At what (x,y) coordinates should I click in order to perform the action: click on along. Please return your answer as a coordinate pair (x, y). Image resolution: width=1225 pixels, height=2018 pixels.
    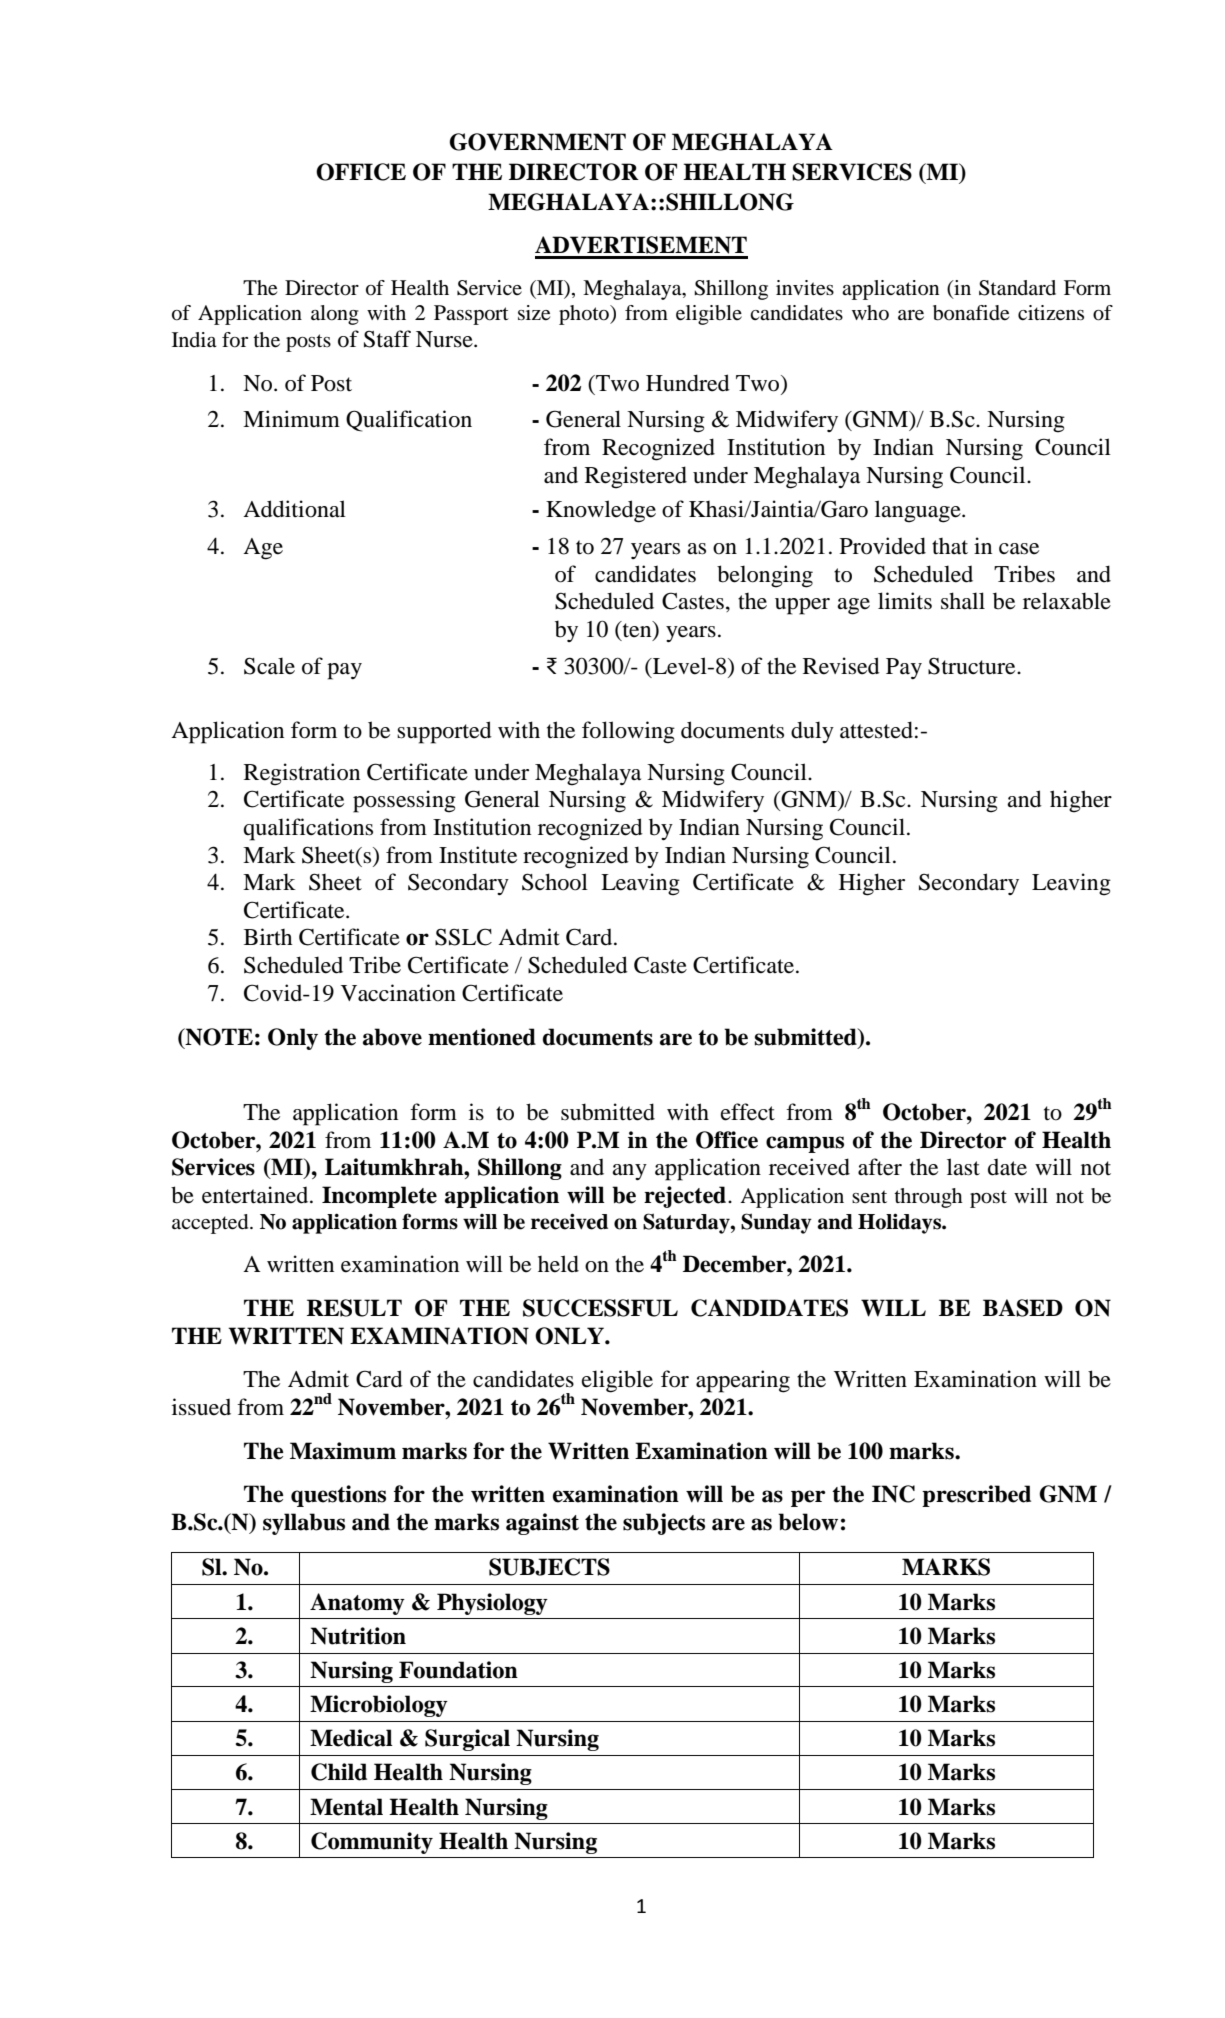
    Looking at the image, I should click on (335, 315).
